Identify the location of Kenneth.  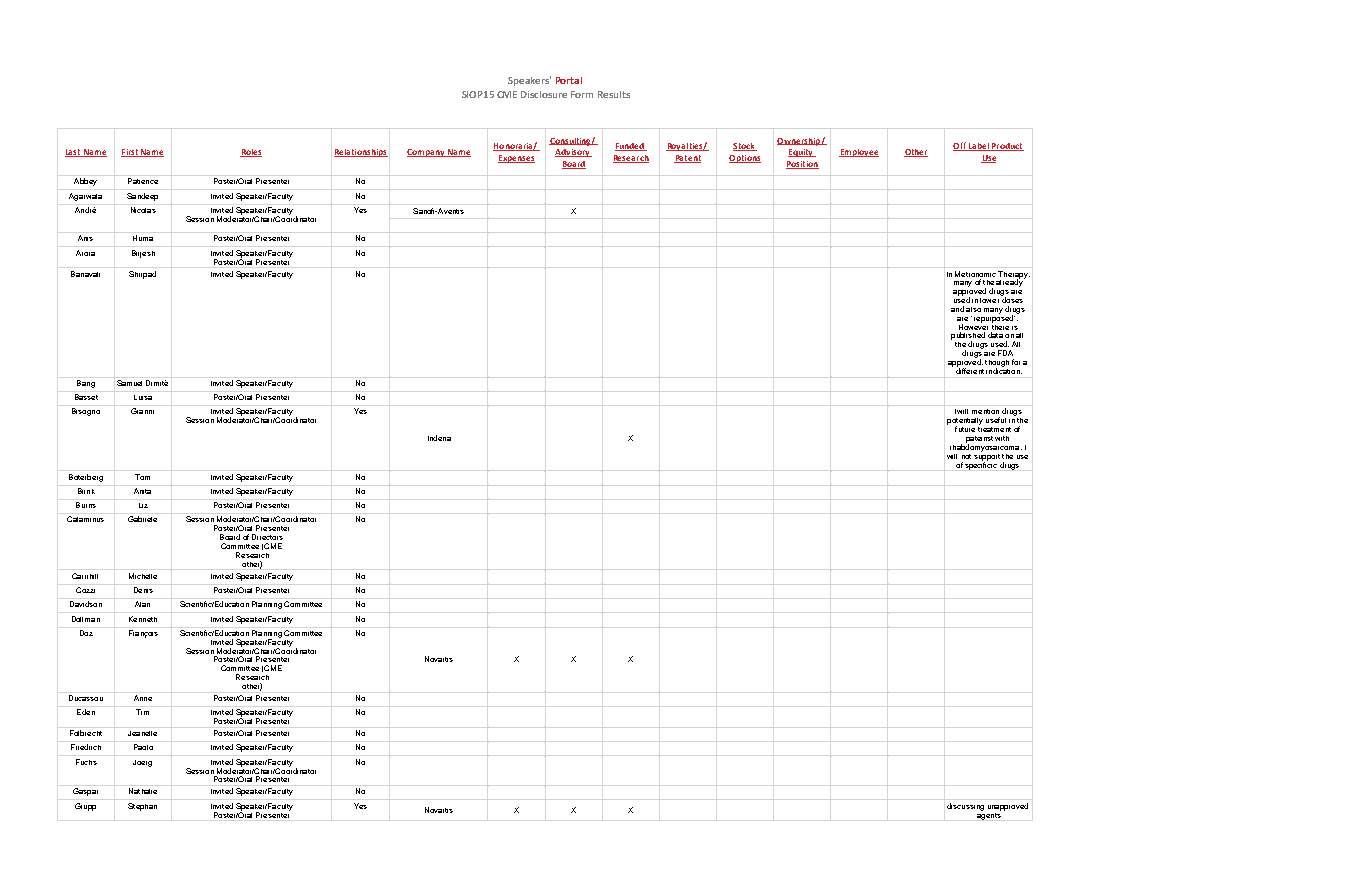
(143, 619).
